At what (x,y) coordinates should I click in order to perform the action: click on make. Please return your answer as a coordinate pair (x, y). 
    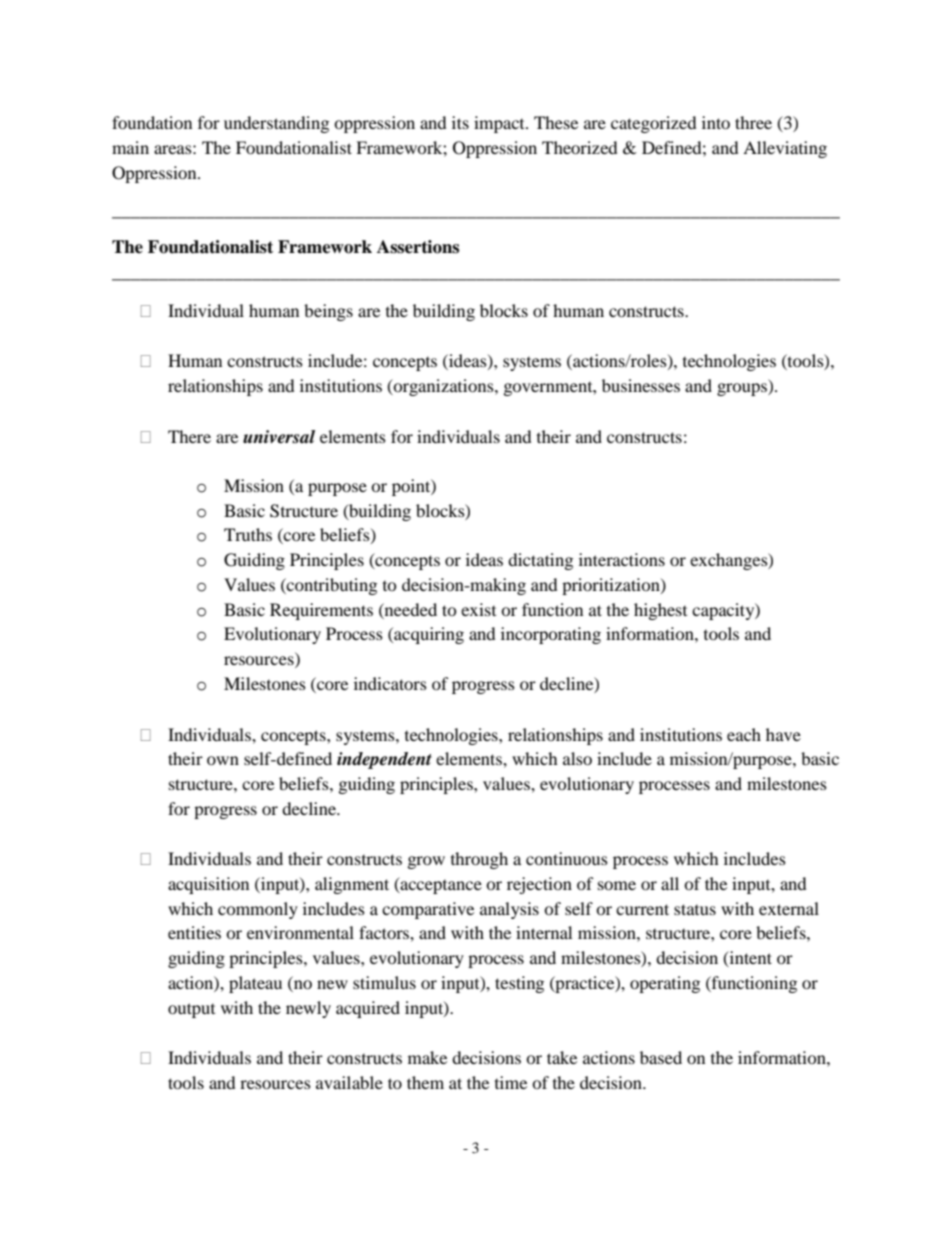
    Looking at the image, I should click on (427, 1057).
